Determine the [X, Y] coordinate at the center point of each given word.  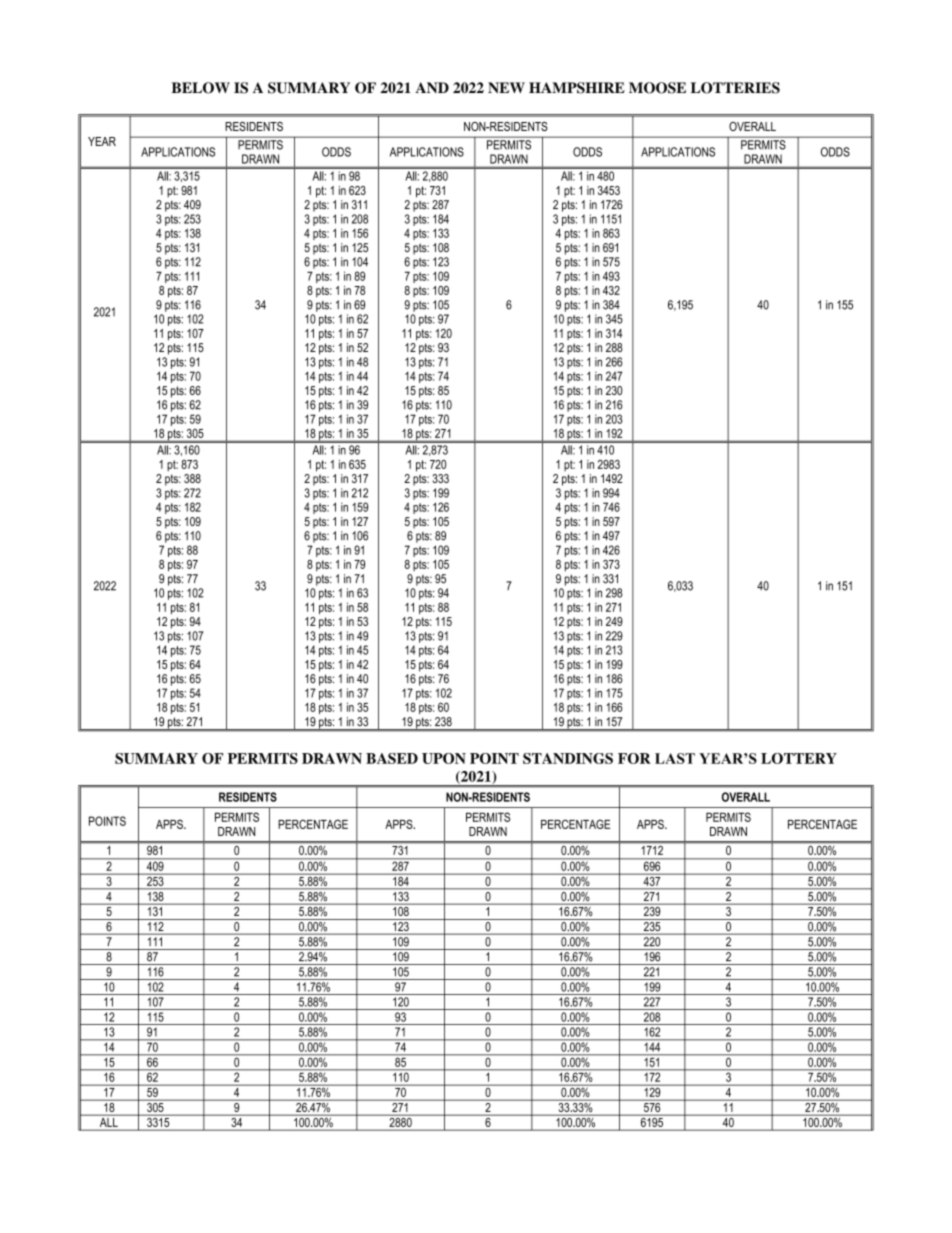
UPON [444, 758]
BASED [392, 758]
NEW [506, 87]
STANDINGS [568, 758]
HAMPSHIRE [577, 88]
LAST [675, 758]
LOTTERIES [735, 88]
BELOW [201, 88]
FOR [634, 758]
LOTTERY [799, 758]
